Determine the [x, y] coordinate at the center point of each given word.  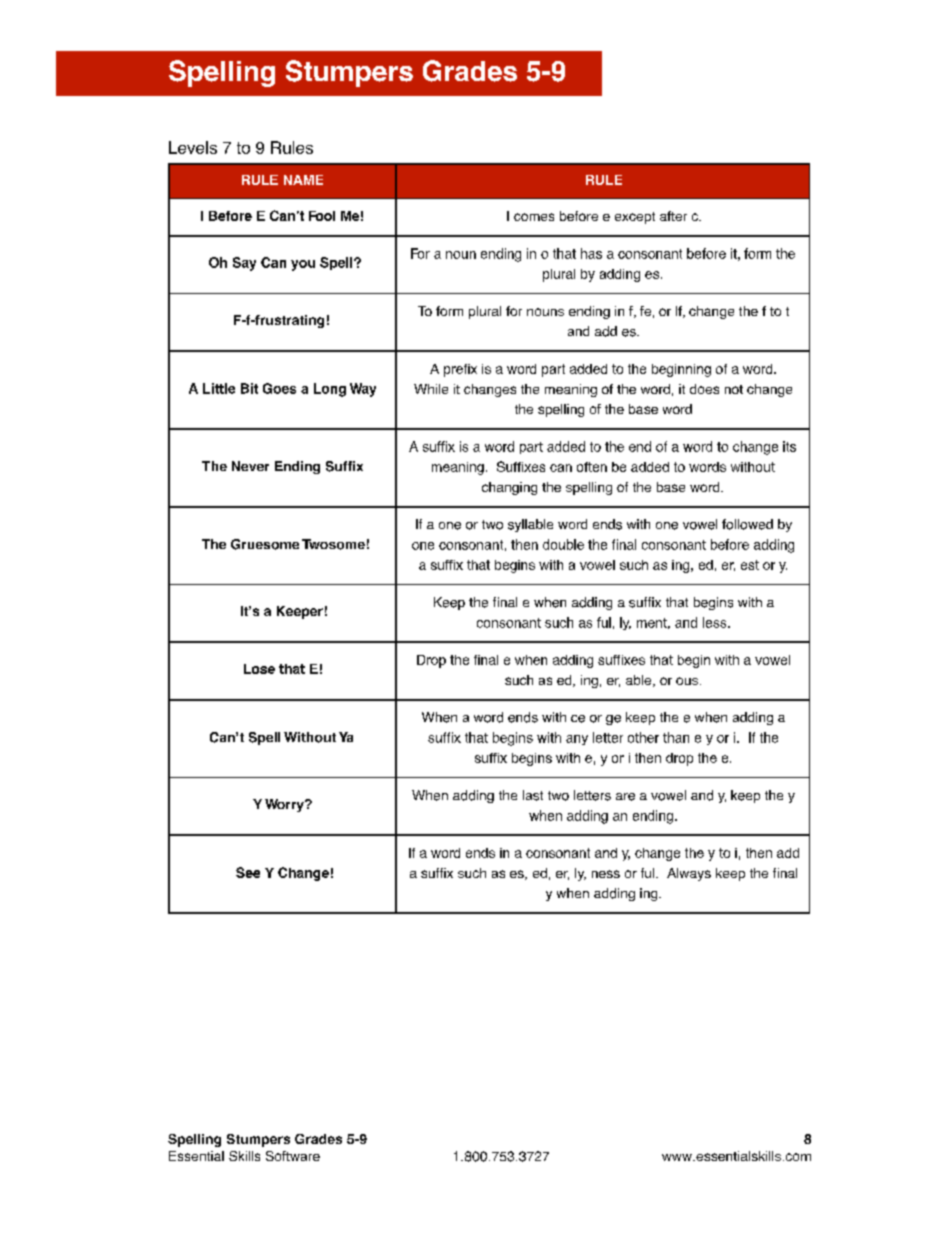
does [704, 389]
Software [293, 1156]
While [431, 389]
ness [606, 874]
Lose [259, 669]
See [248, 872]
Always [689, 874]
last [533, 795]
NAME [303, 180]
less [716, 622]
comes [534, 217]
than [676, 737]
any [577, 740]
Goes [279, 388]
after [673, 216]
